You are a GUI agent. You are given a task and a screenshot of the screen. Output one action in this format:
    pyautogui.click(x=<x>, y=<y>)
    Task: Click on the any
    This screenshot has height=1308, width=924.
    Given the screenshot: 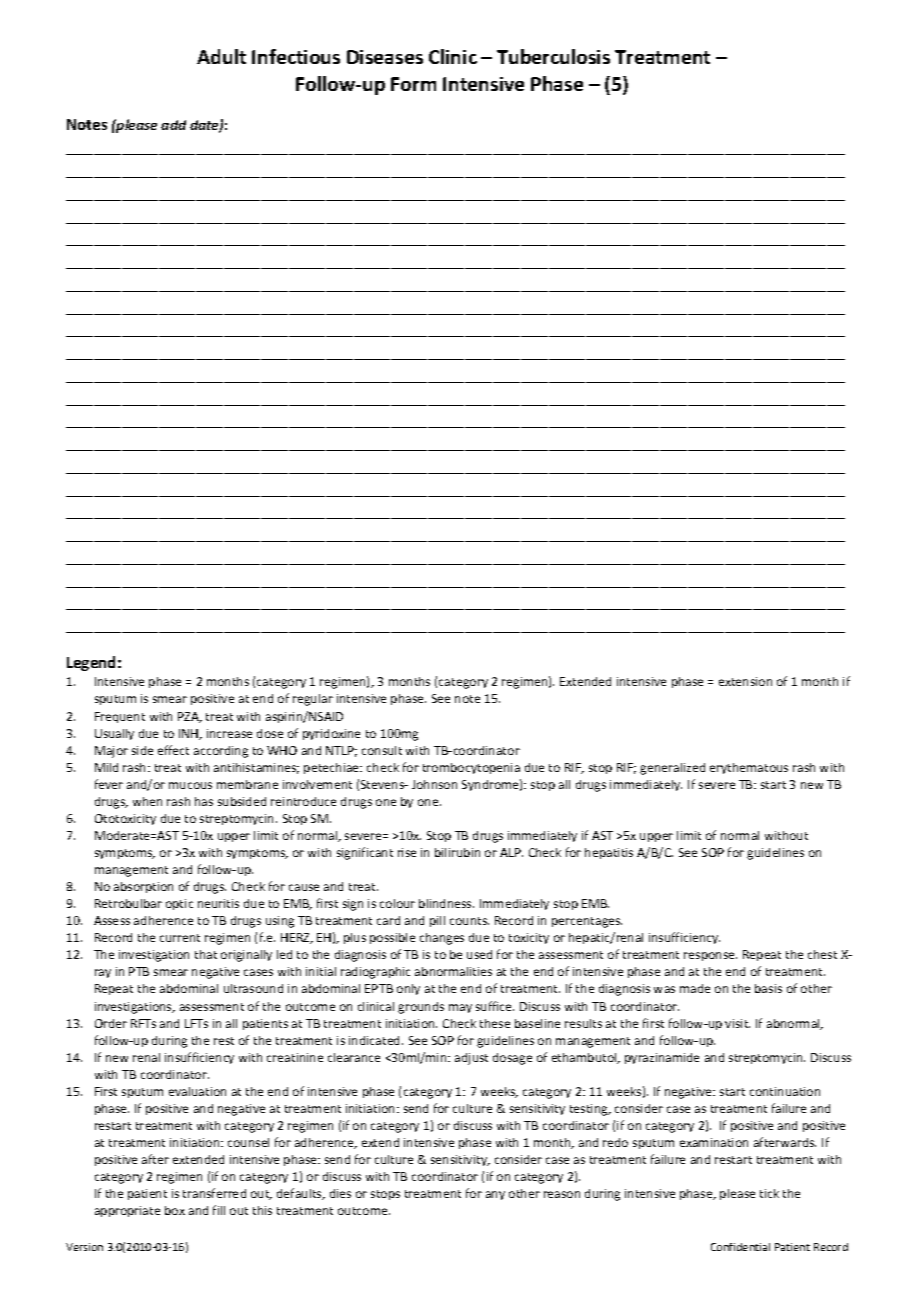 What is the action you would take?
    pyautogui.click(x=495, y=1195)
